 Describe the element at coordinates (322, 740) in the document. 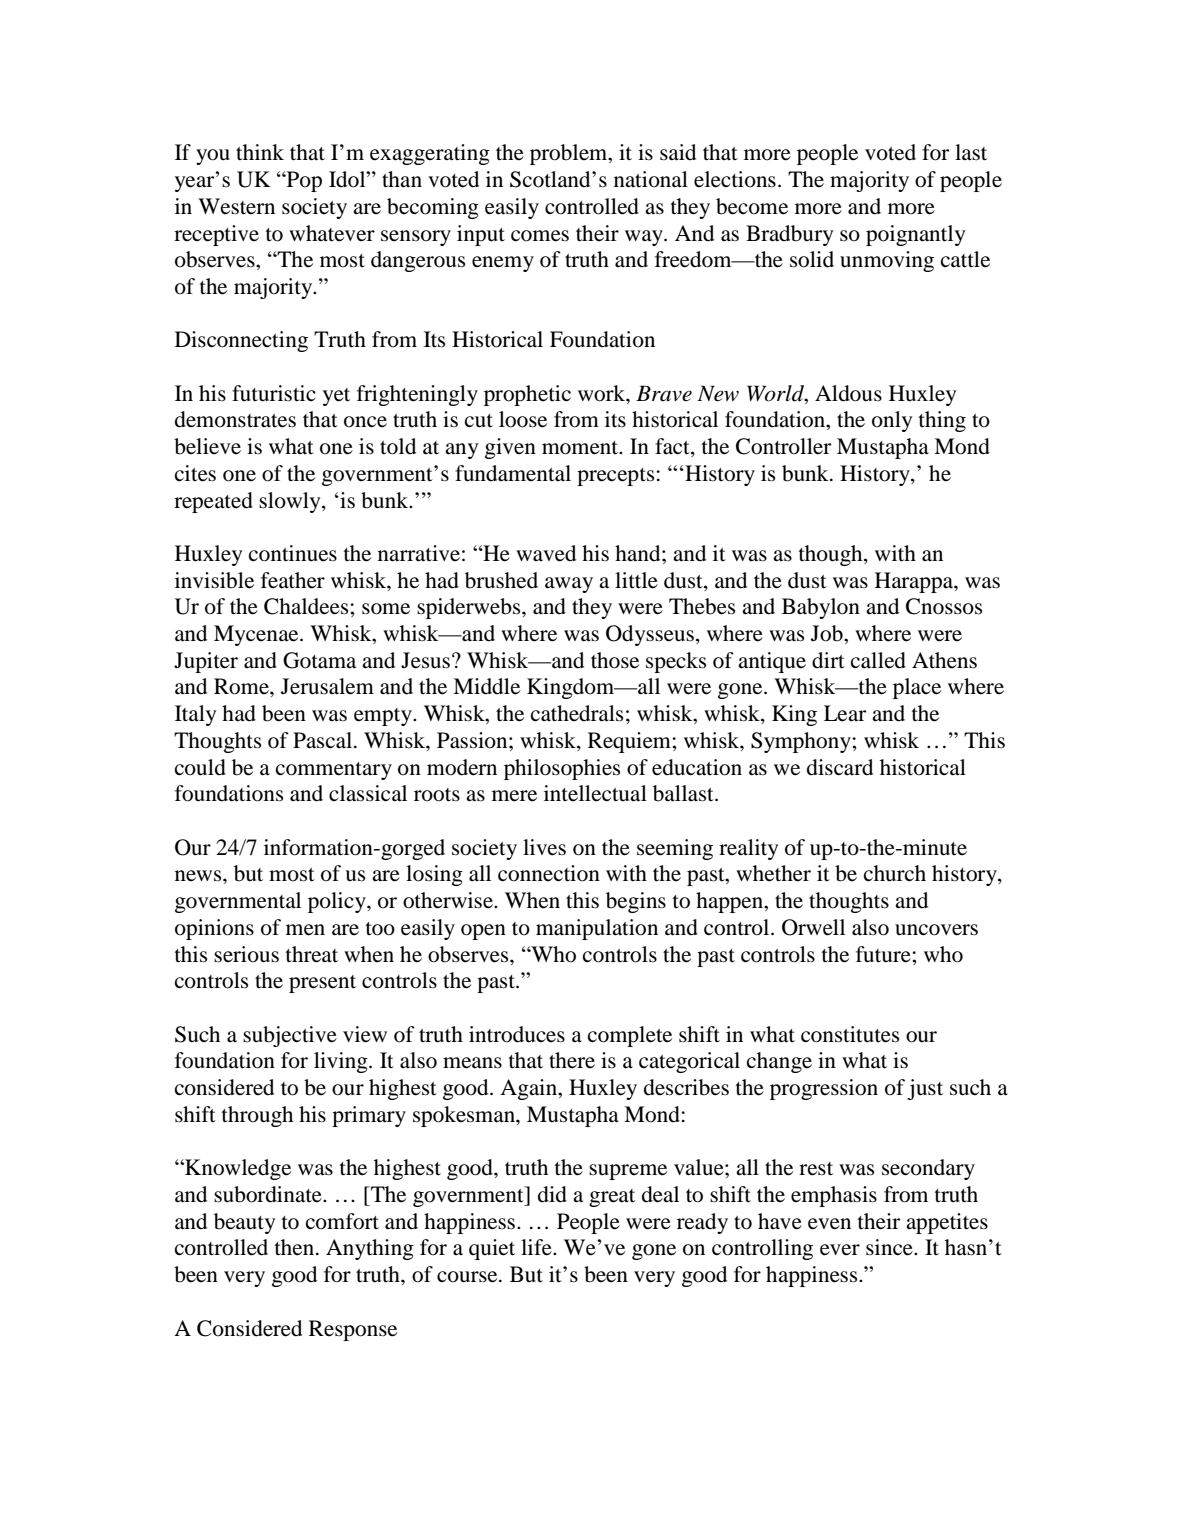

I see `Pascal` at that location.
